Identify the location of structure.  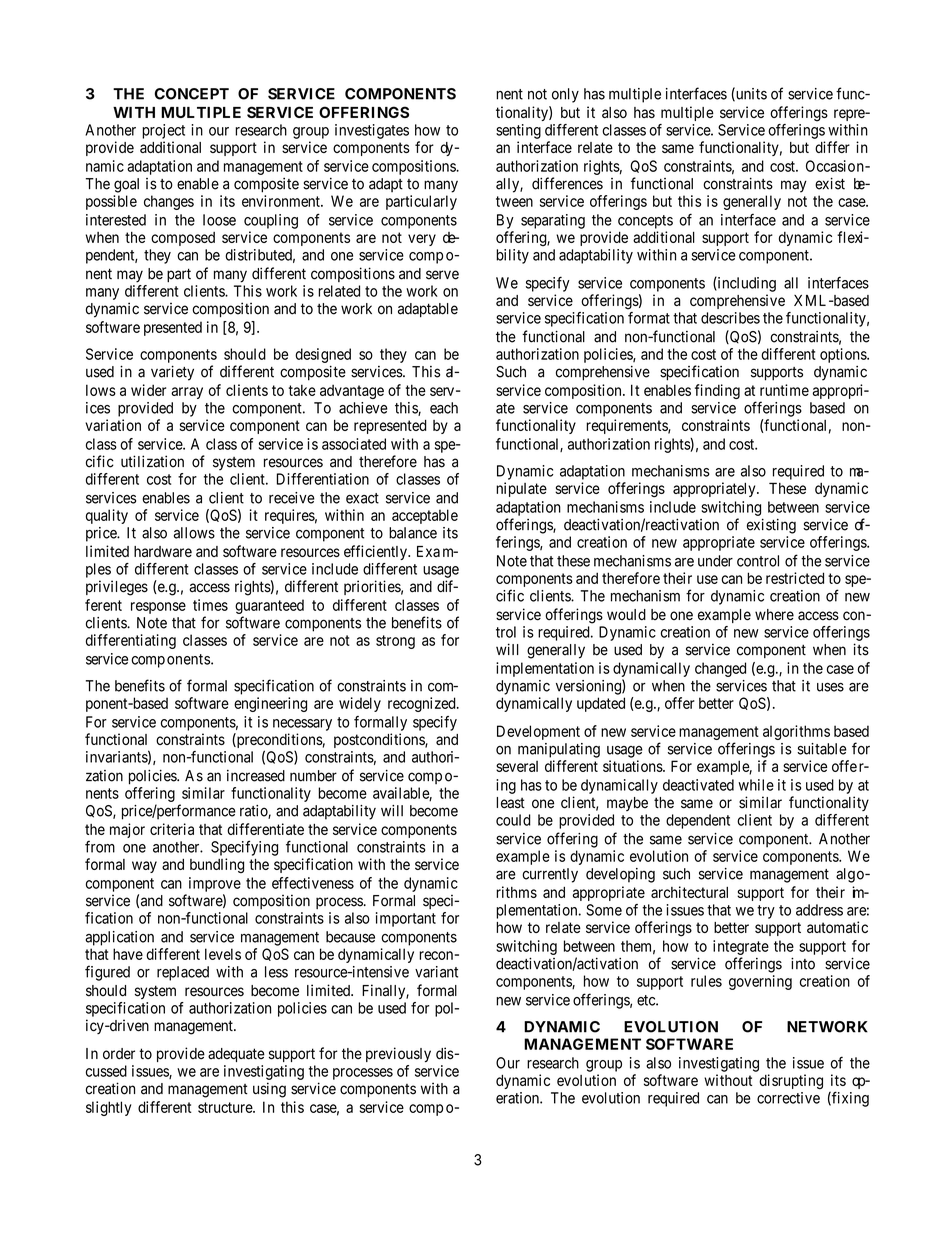
(226, 1107).
